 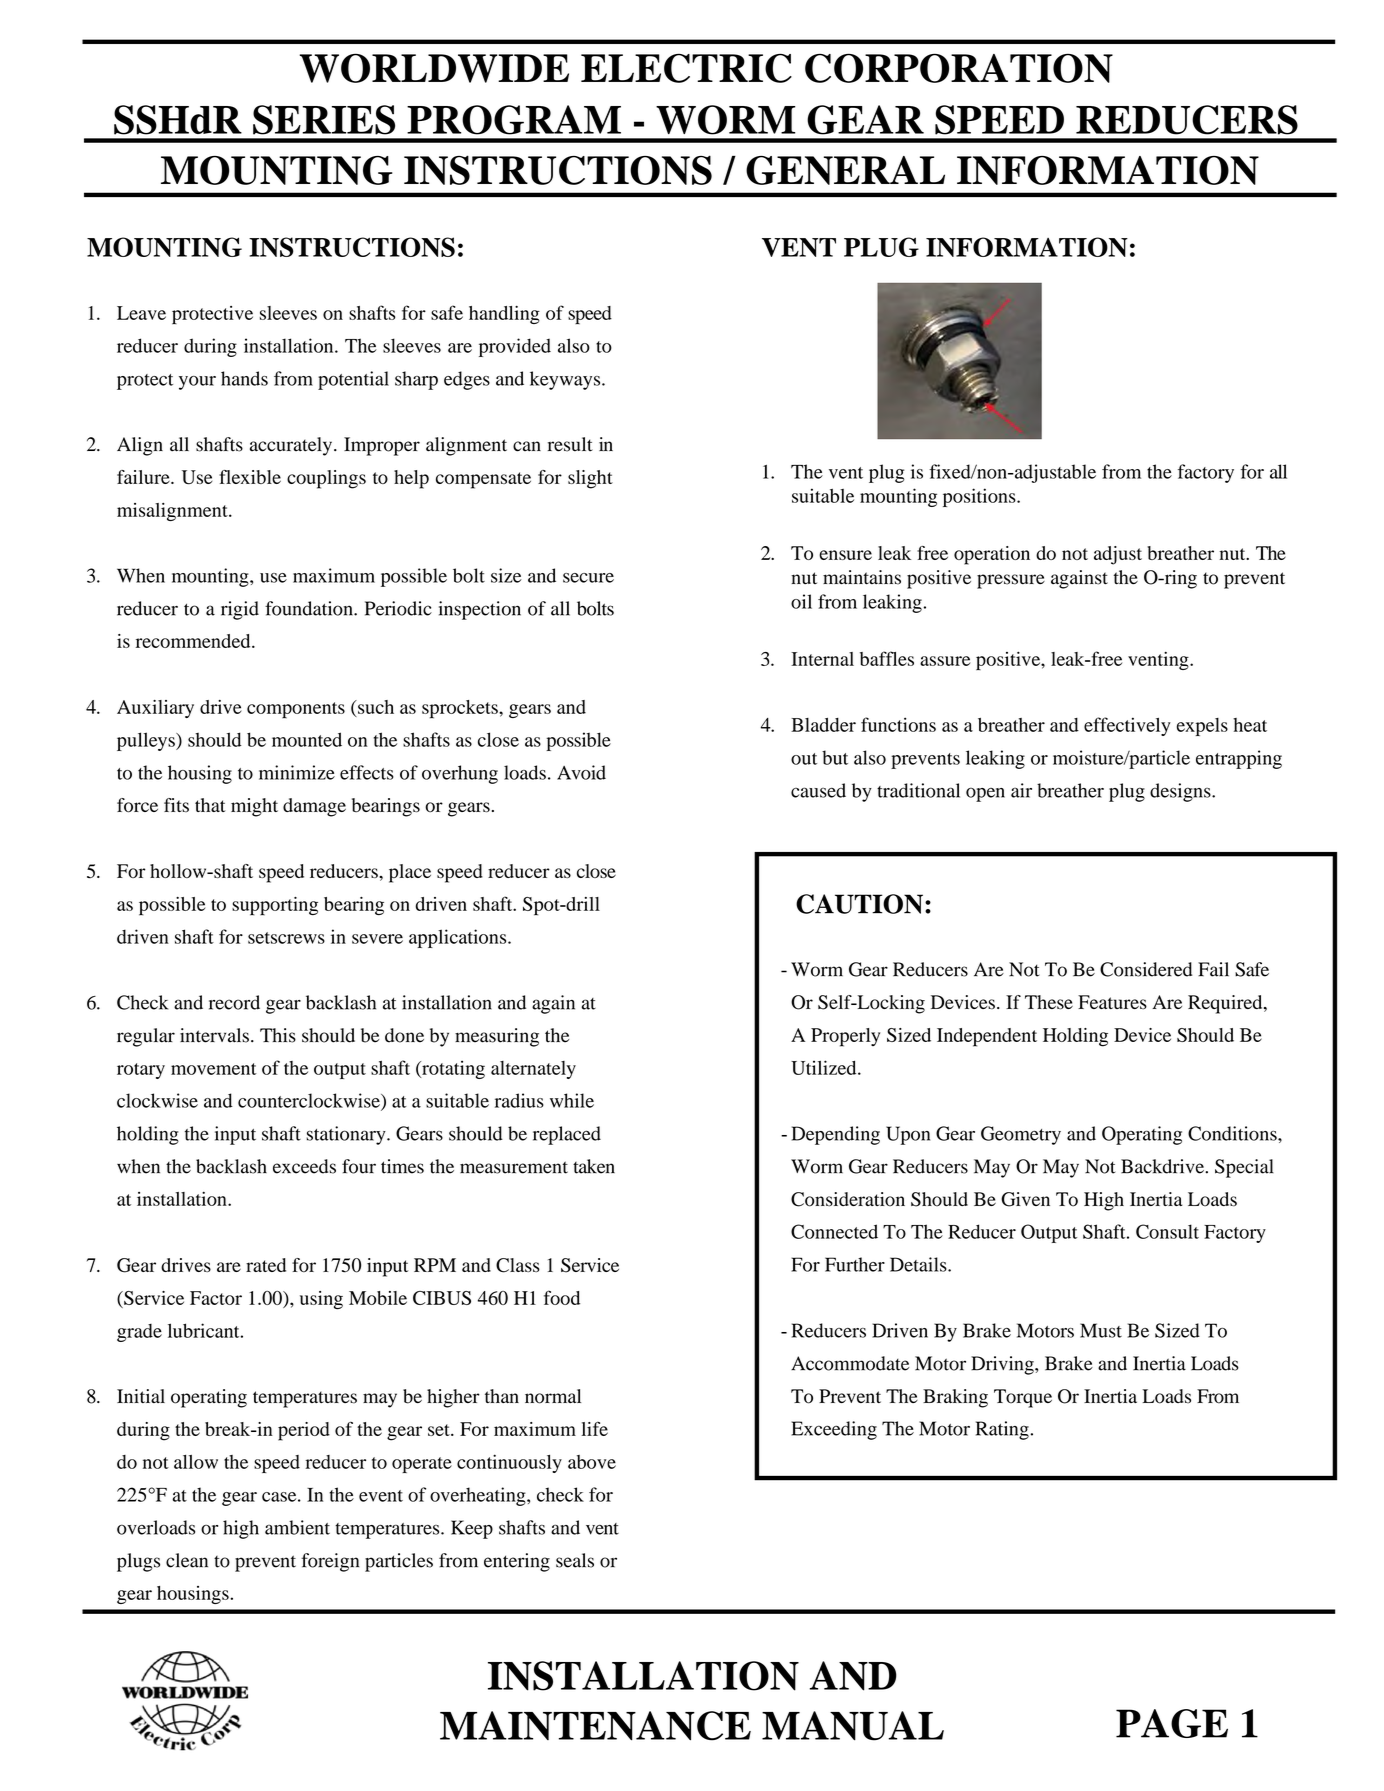 I want to click on CORPORATION, so click(x=959, y=68).
